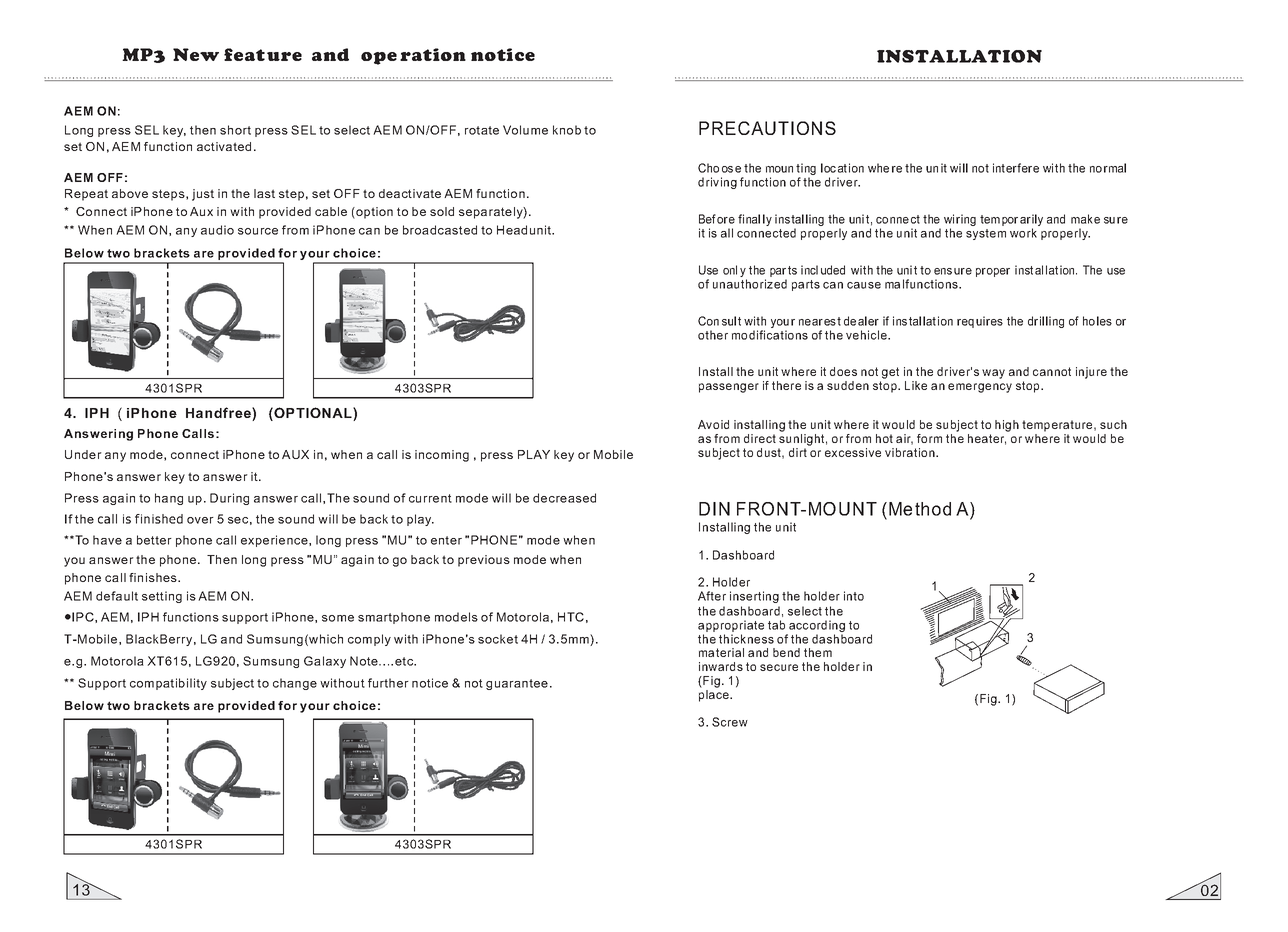  Describe the element at coordinates (943, 271) in the image. I see `ens` at that location.
